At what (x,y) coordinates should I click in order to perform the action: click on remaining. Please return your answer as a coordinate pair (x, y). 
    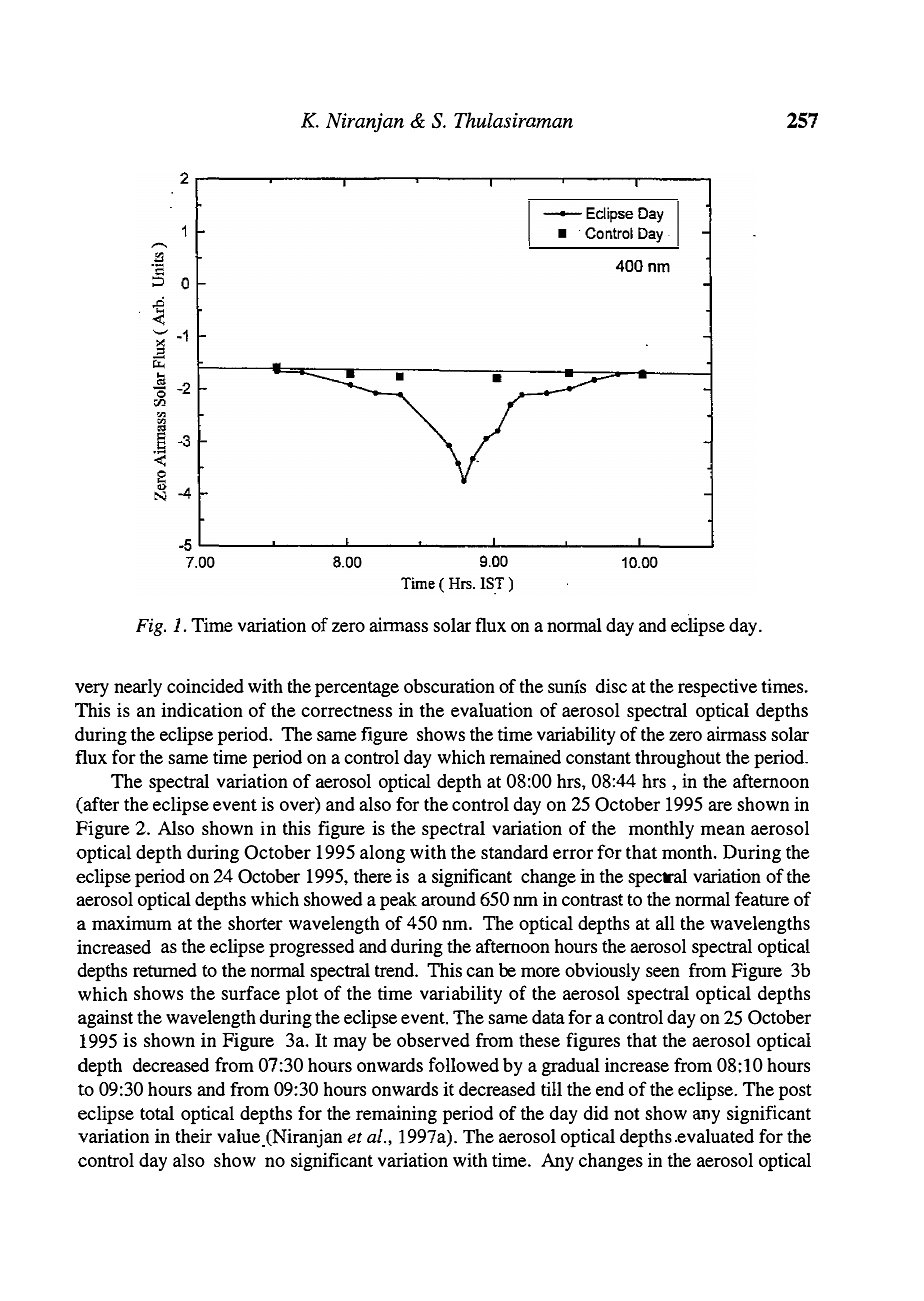
    Looking at the image, I should click on (396, 1114).
